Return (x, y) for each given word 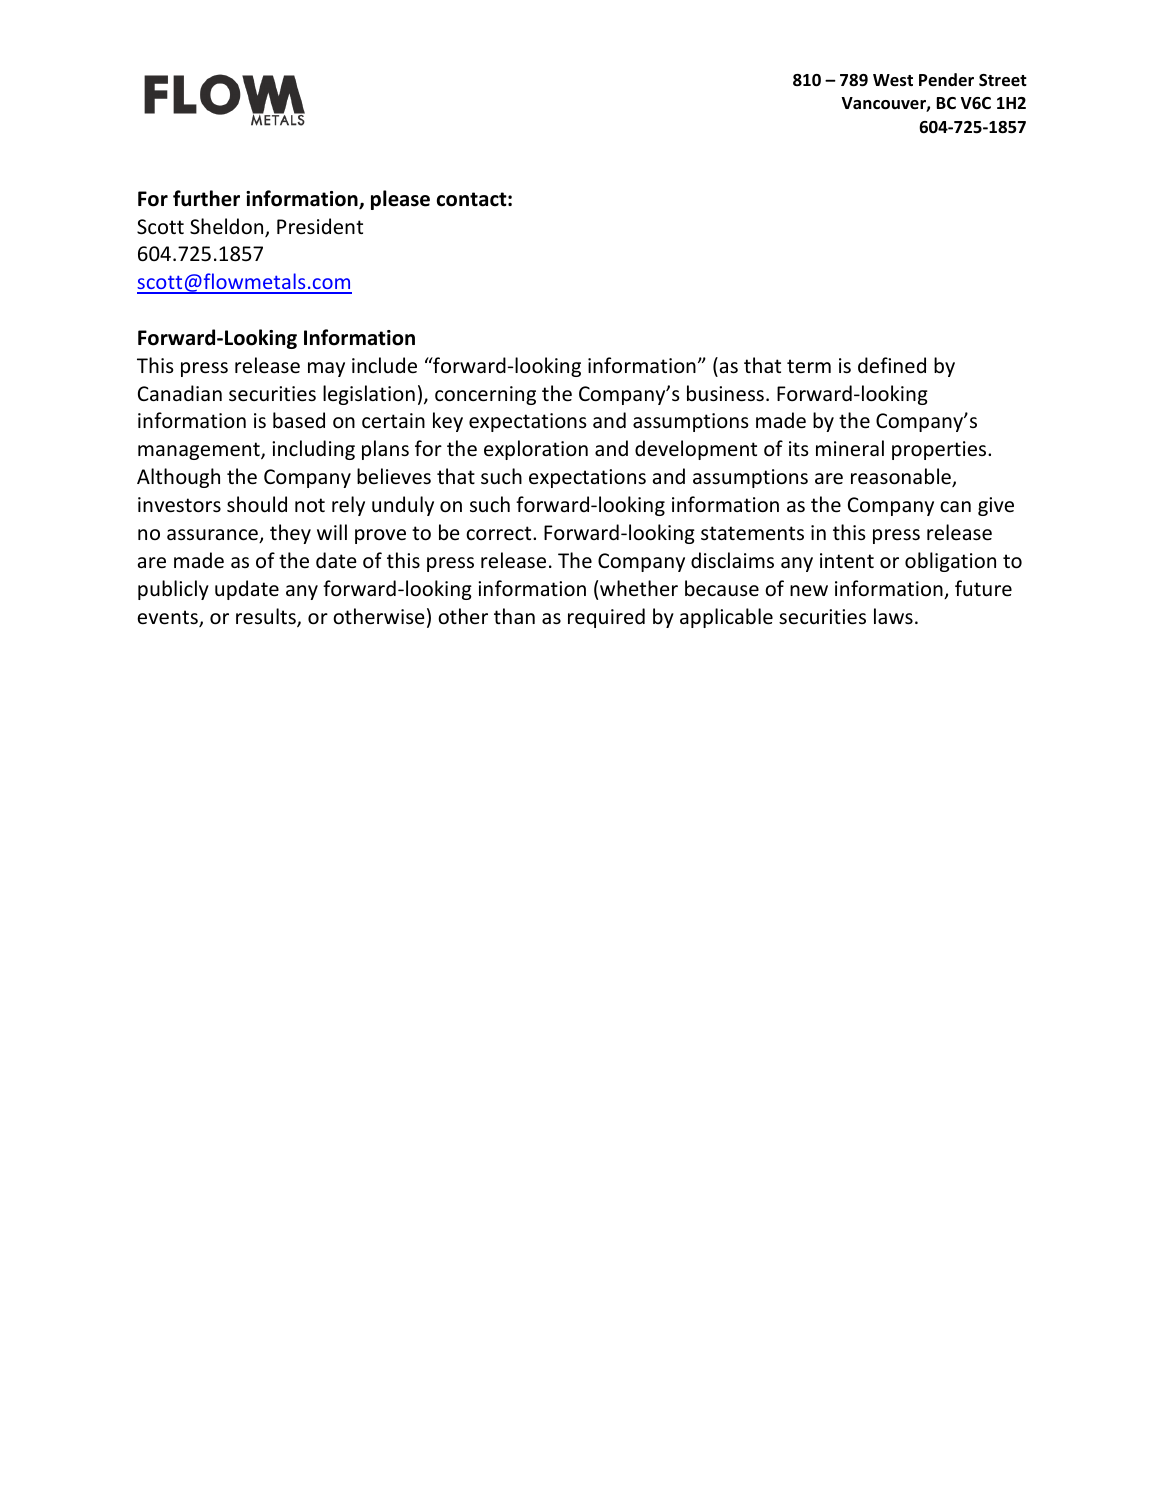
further (206, 198)
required (606, 618)
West (893, 80)
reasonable (902, 477)
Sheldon (228, 227)
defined (892, 365)
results (267, 617)
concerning (485, 395)
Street (1003, 80)
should (257, 504)
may (326, 369)
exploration (536, 450)
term (809, 366)
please (400, 200)
